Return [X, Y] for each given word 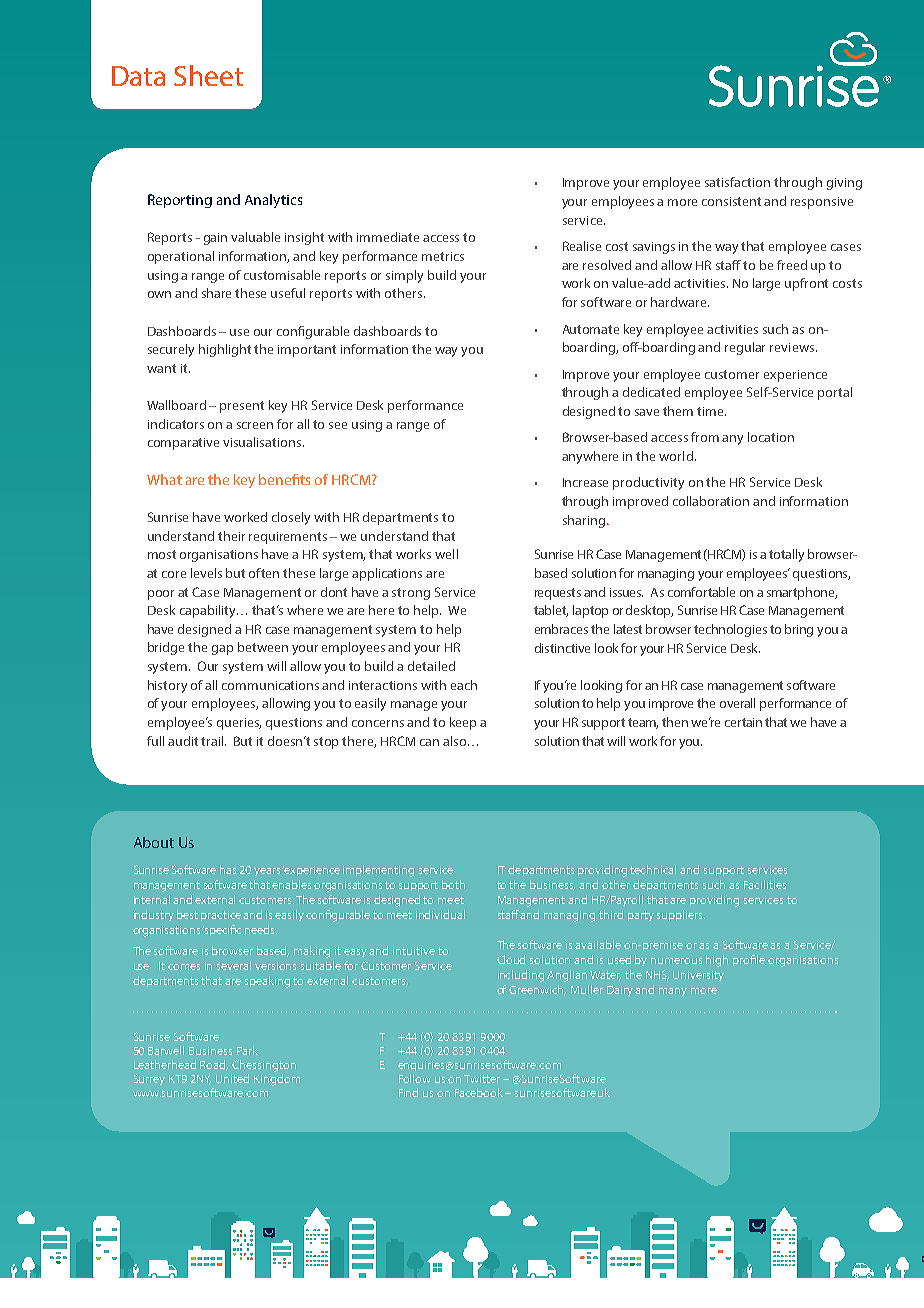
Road [214, 1065]
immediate [388, 237]
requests [558, 594]
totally [786, 555]
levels [206, 573]
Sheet [208, 75]
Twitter [482, 1079]
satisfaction [737, 182]
